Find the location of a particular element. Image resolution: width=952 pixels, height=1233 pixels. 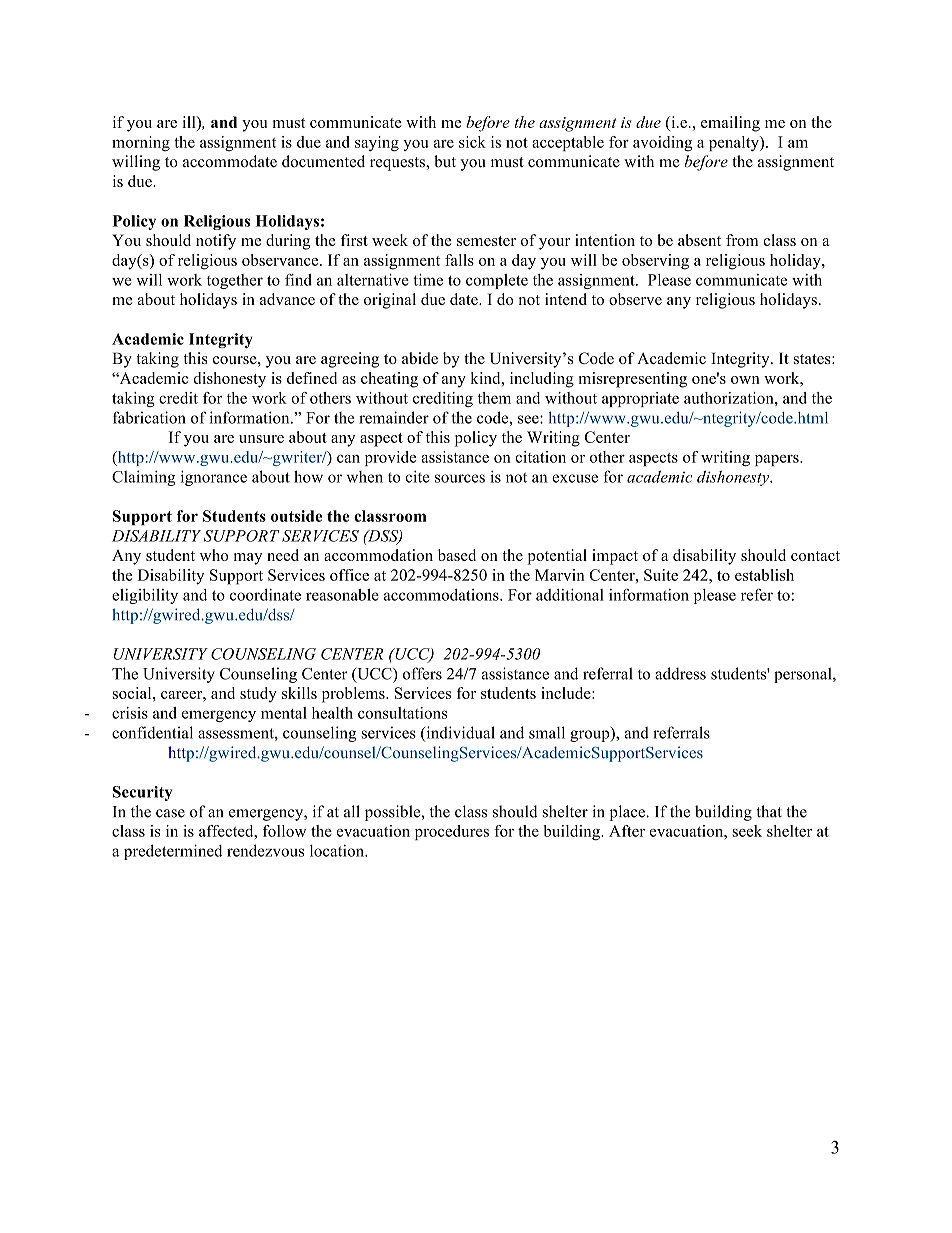

coordinate is located at coordinates (265, 595).
